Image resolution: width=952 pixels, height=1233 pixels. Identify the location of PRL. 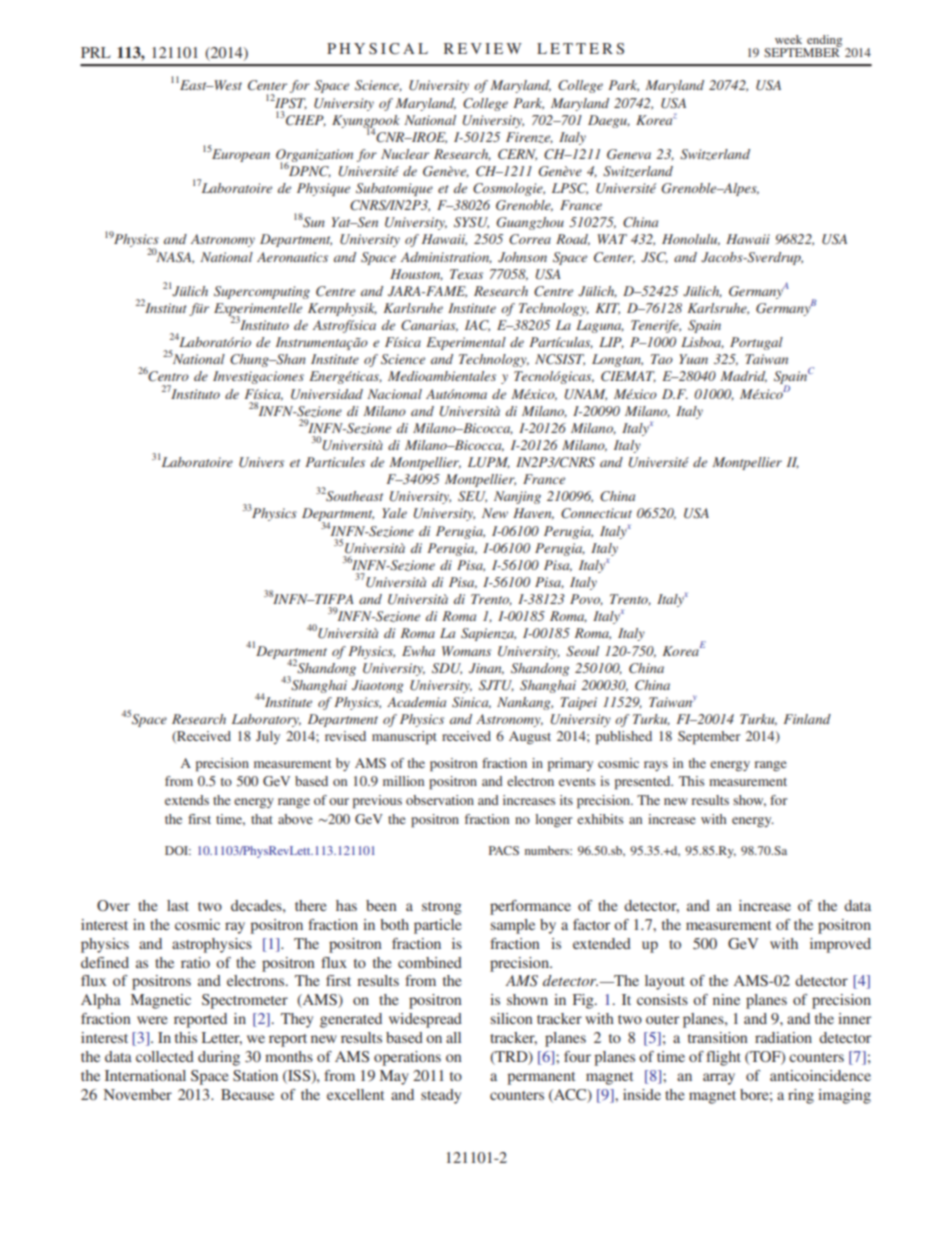
(96, 52).
